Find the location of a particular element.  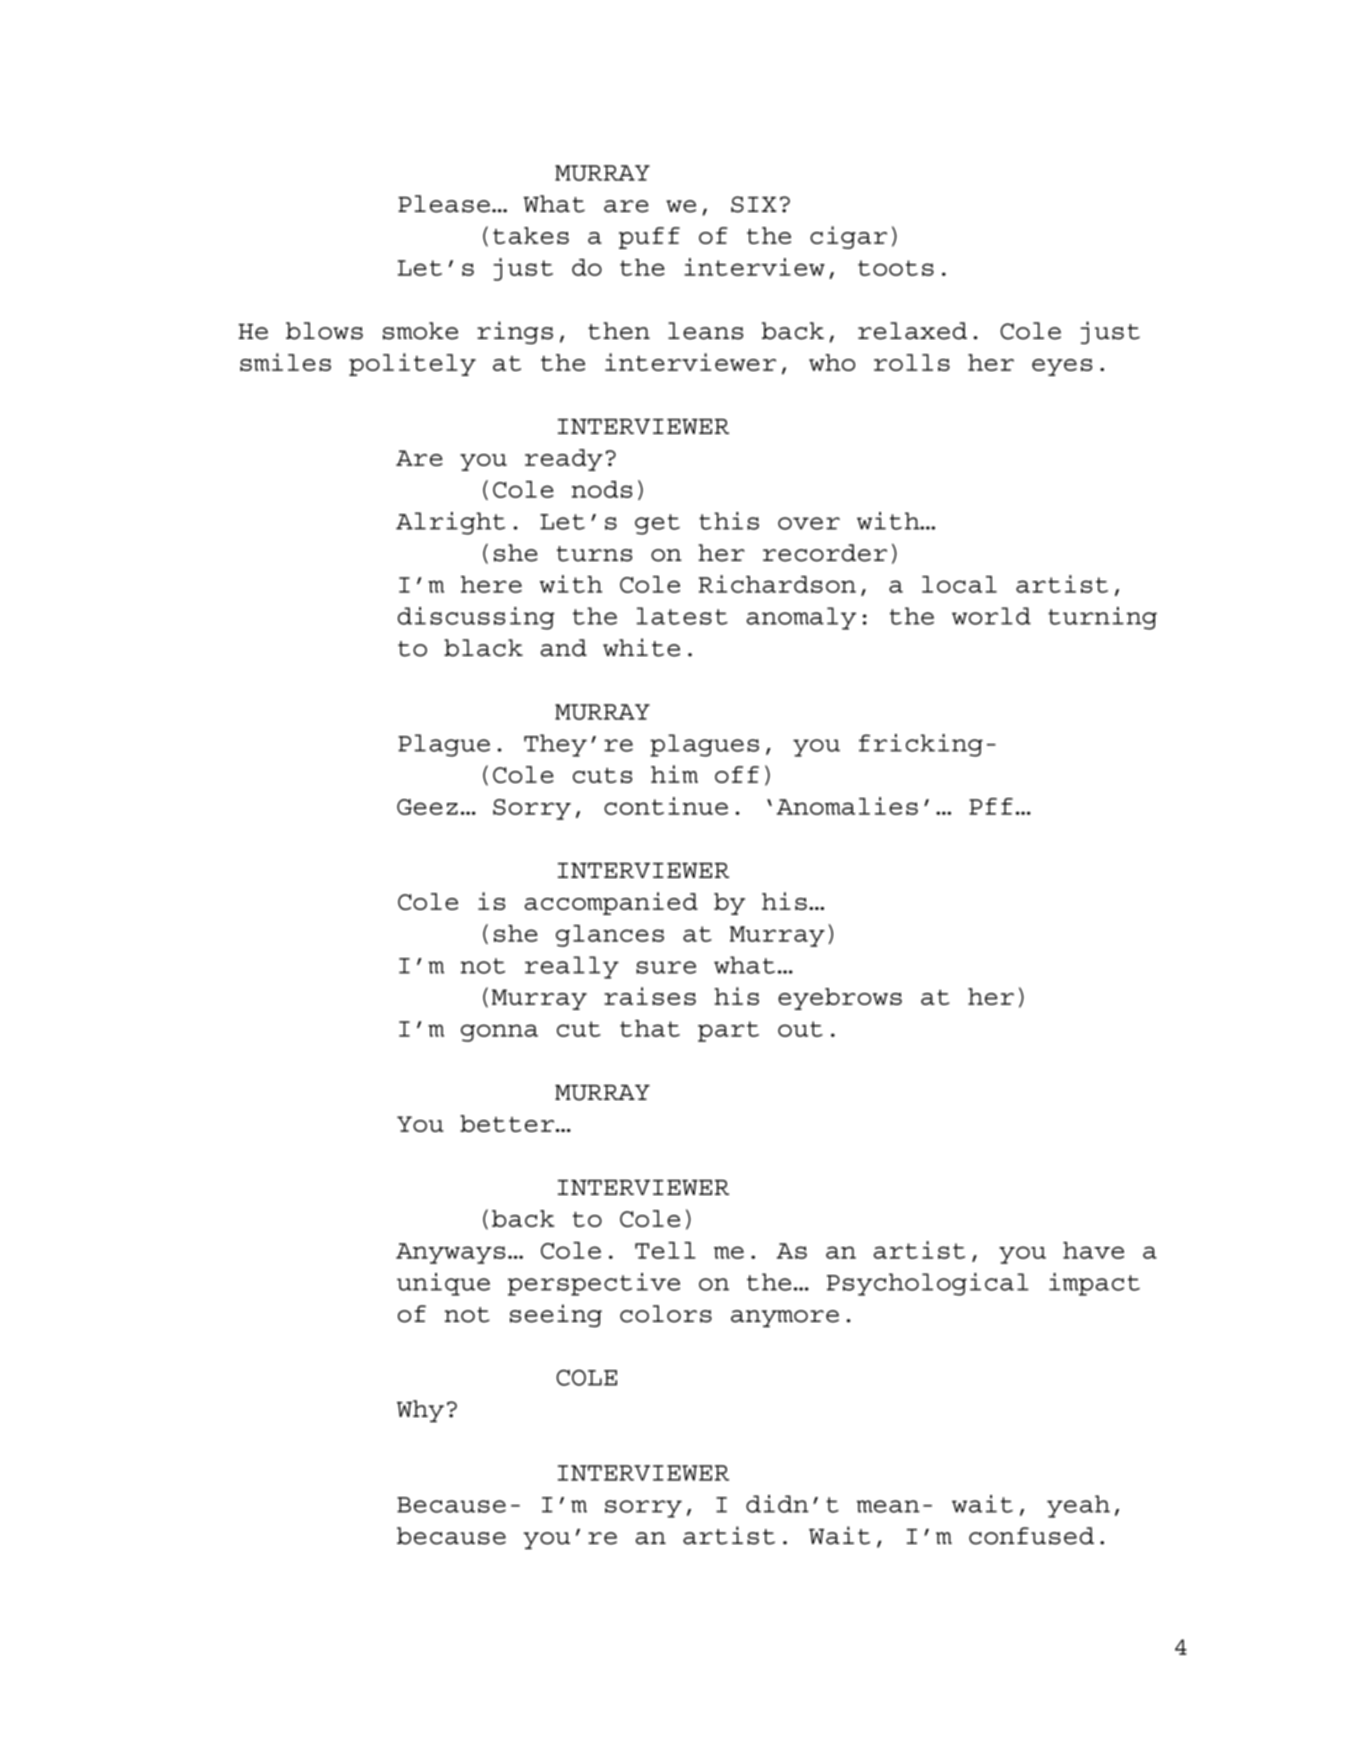

puff is located at coordinates (649, 238).
